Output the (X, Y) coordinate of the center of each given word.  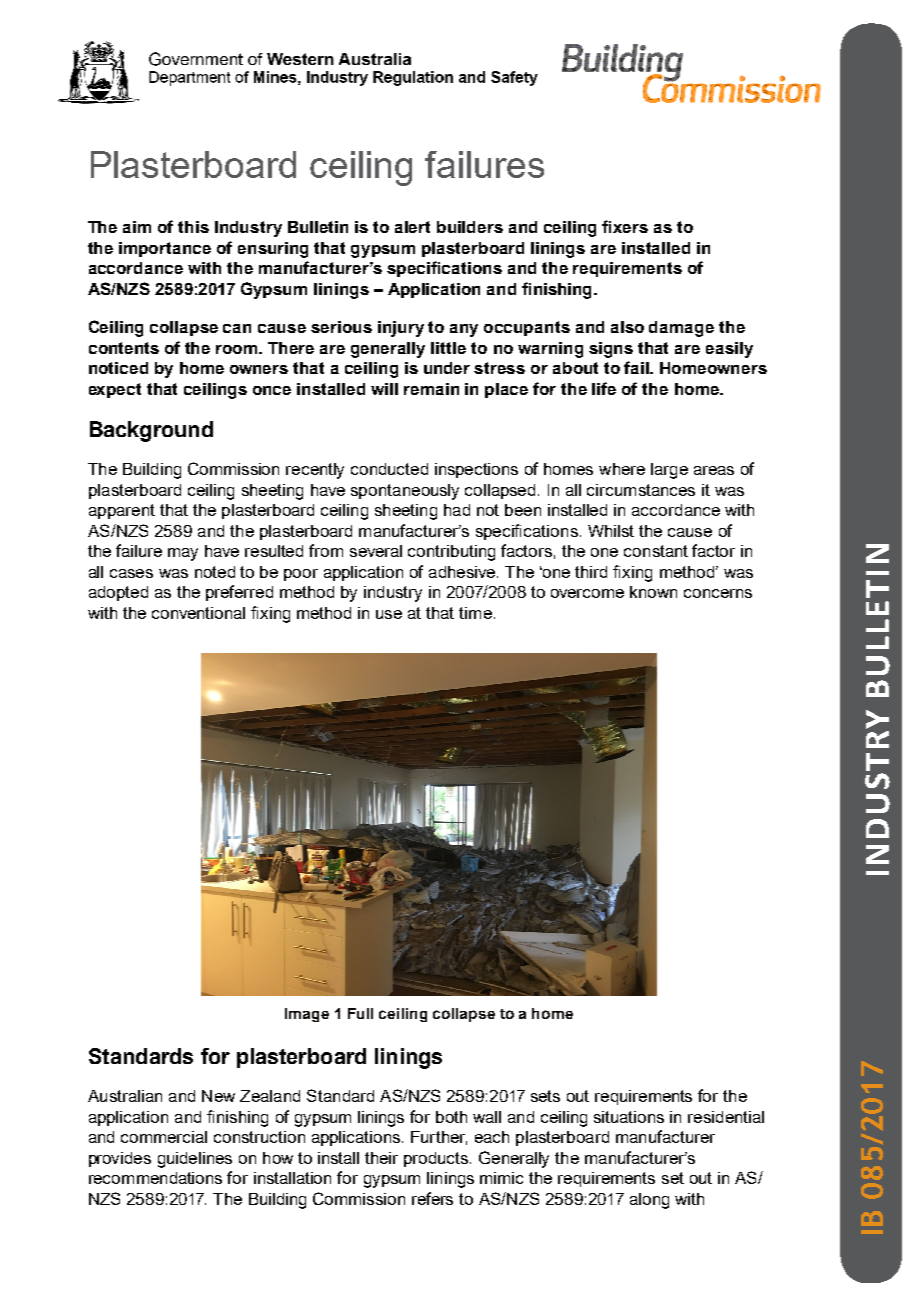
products (436, 1159)
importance (165, 249)
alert (412, 227)
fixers (625, 226)
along (649, 1201)
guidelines (195, 1160)
